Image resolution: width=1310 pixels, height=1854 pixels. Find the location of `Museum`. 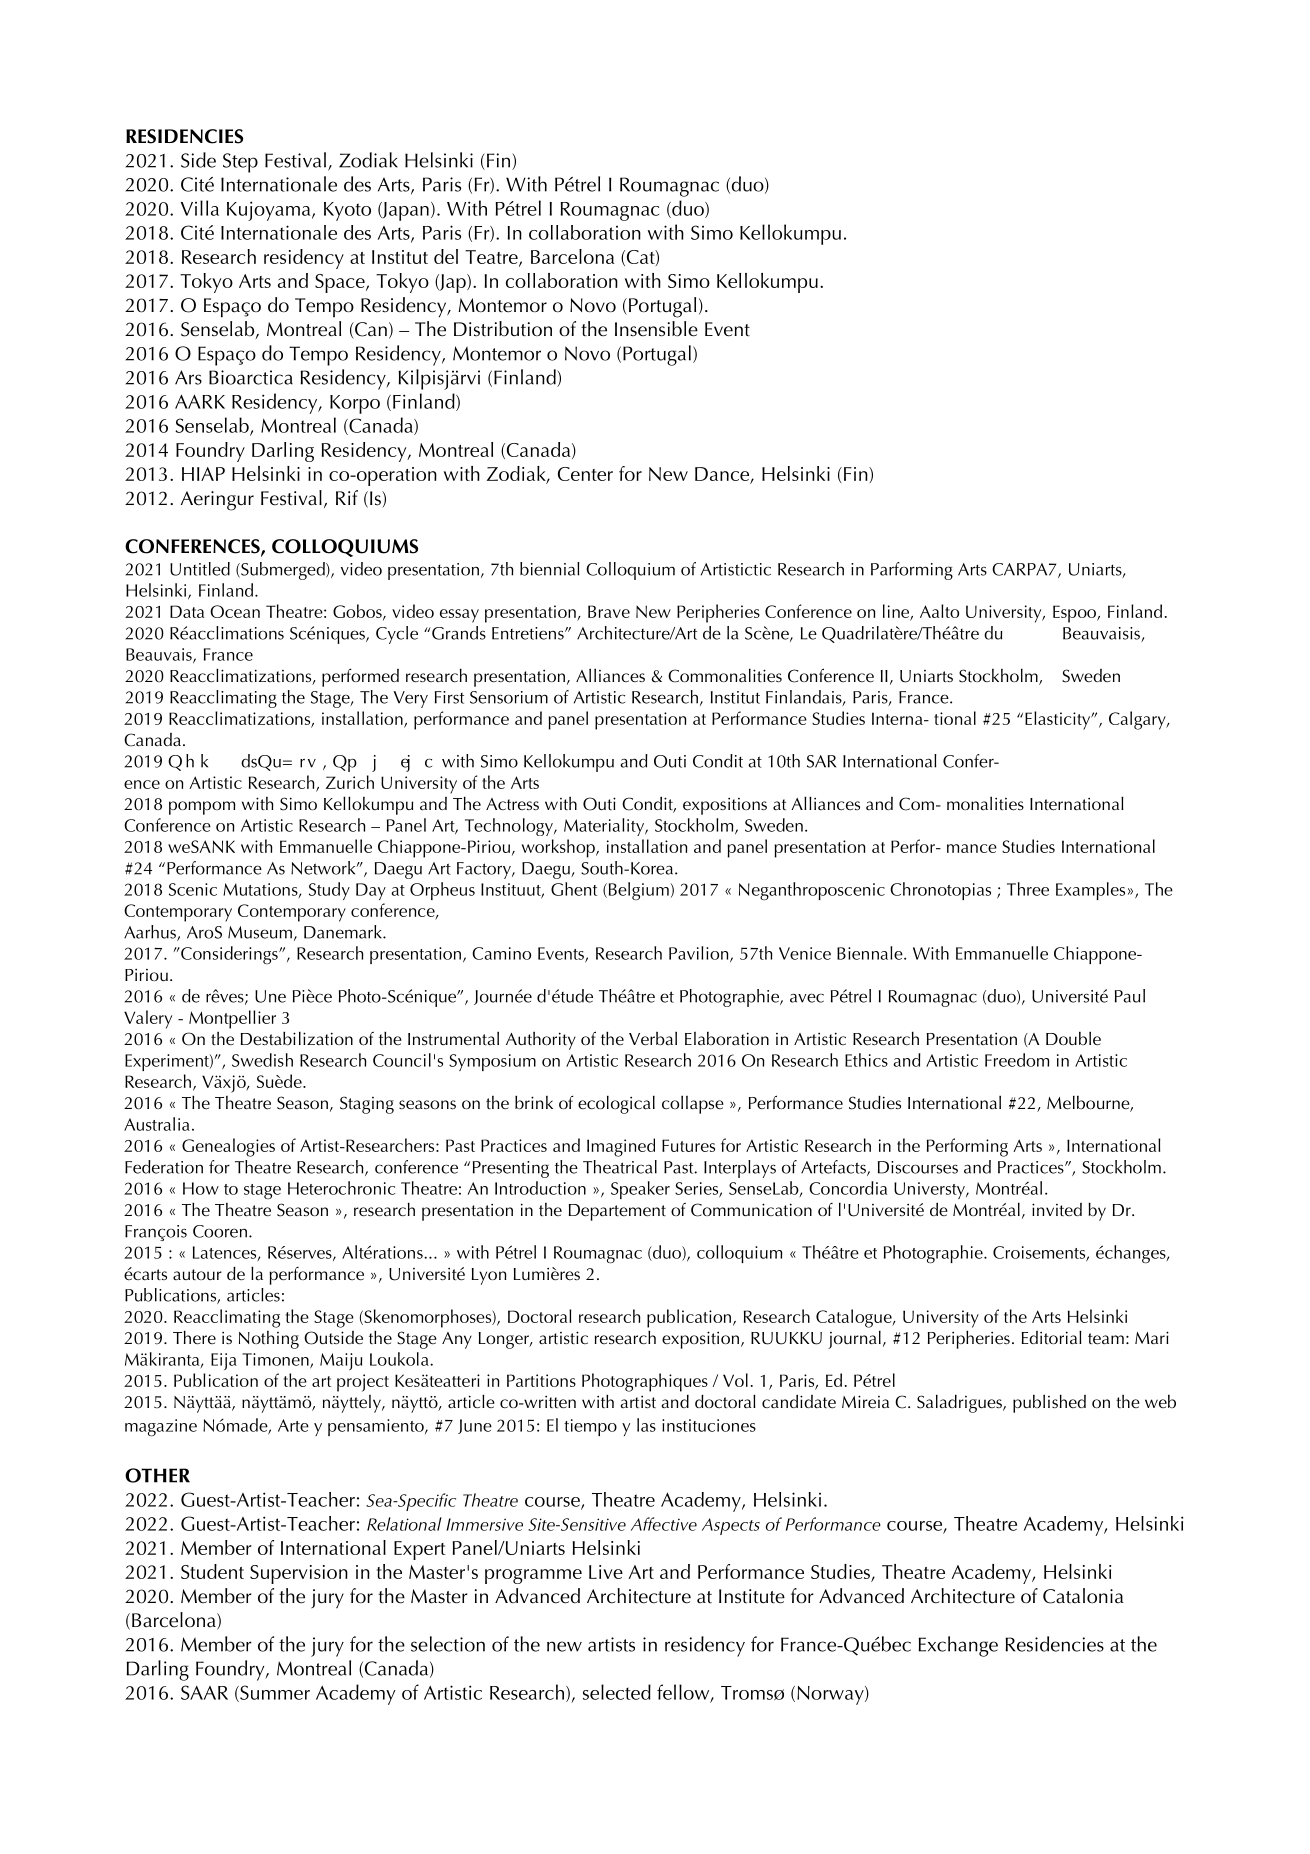

Museum is located at coordinates (260, 932).
